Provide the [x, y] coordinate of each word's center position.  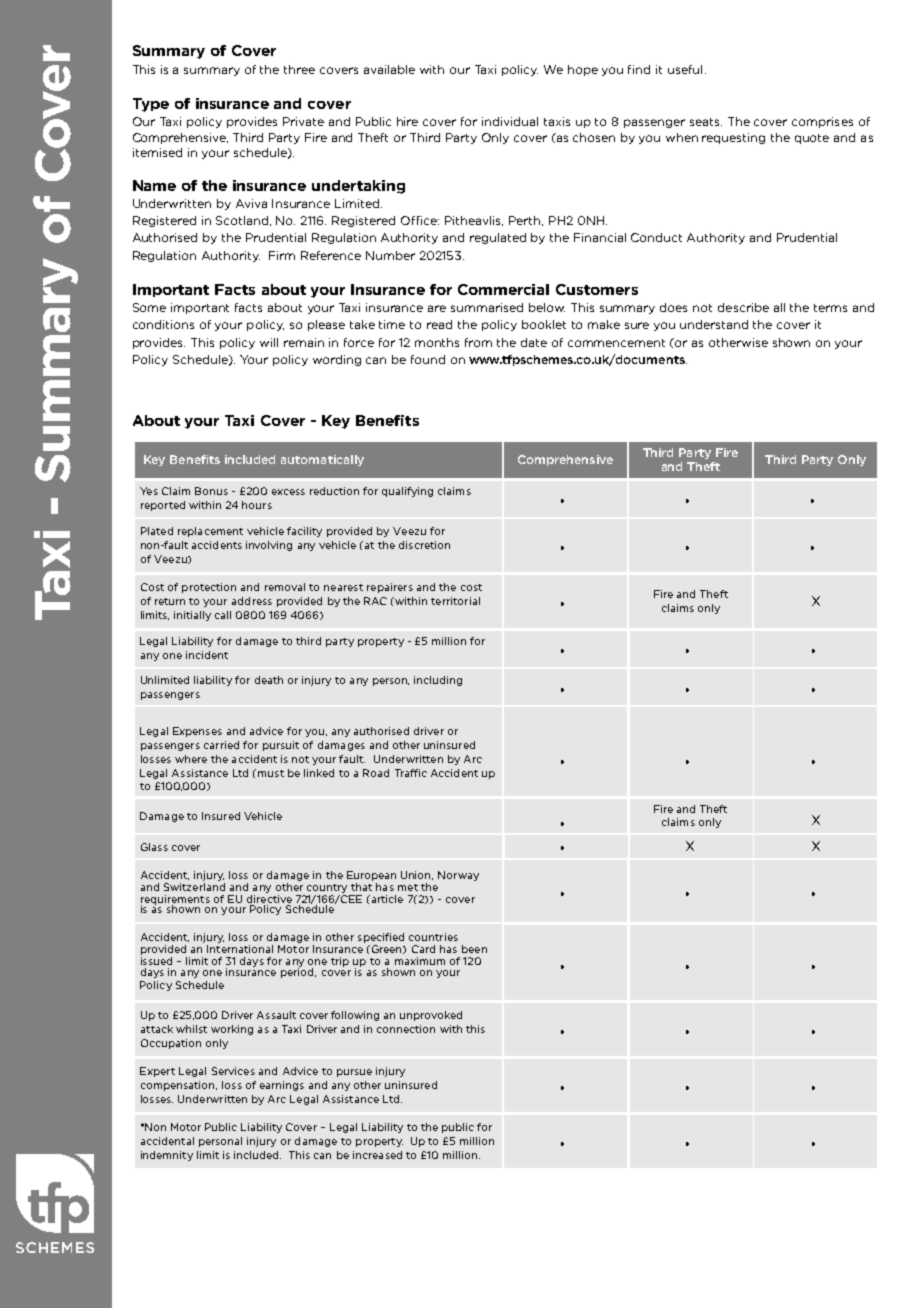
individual [510, 121]
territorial [455, 601]
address [252, 601]
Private [303, 121]
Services [233, 1071]
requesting [733, 138]
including [438, 681]
